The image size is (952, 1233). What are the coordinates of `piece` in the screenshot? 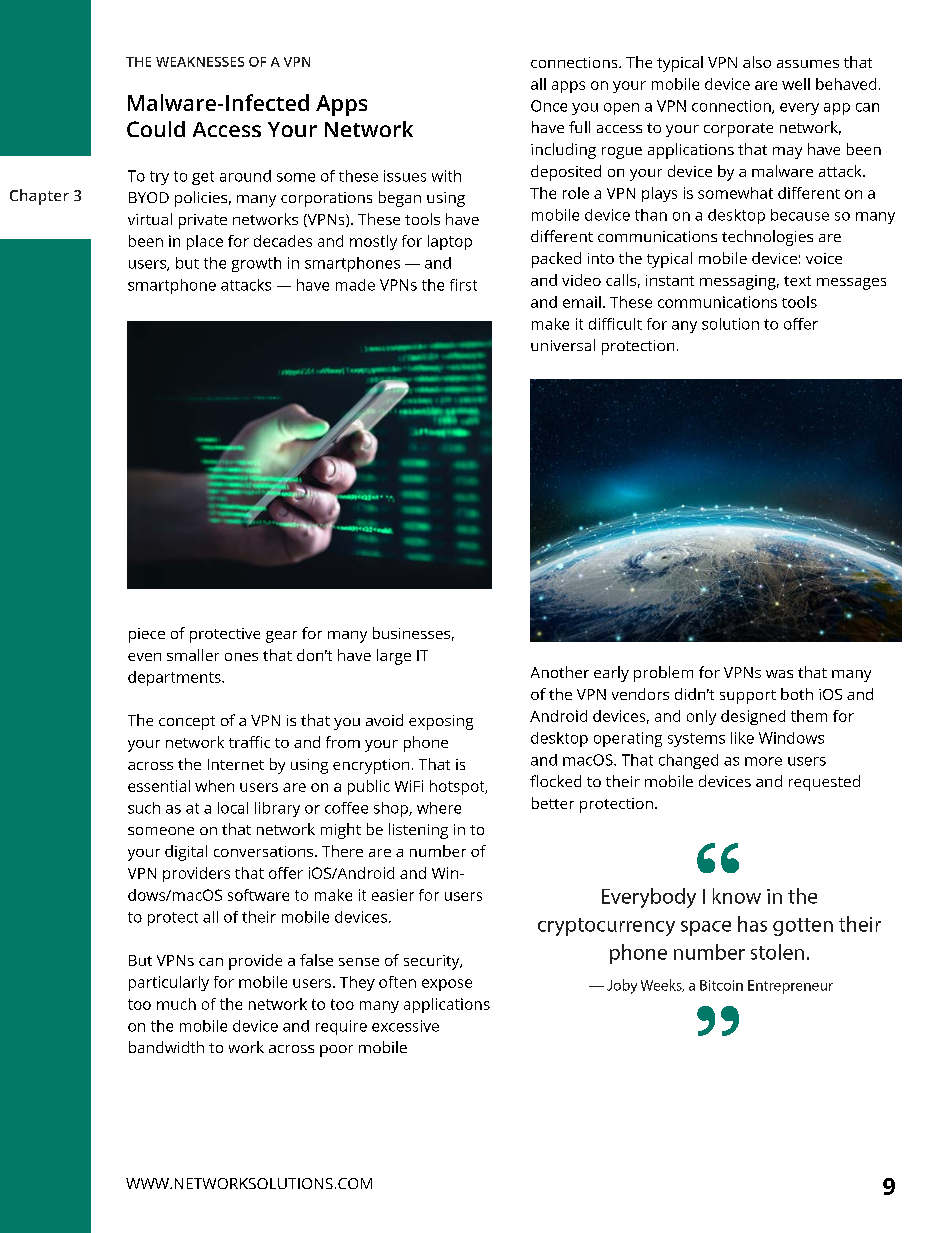 It's located at (147, 635).
